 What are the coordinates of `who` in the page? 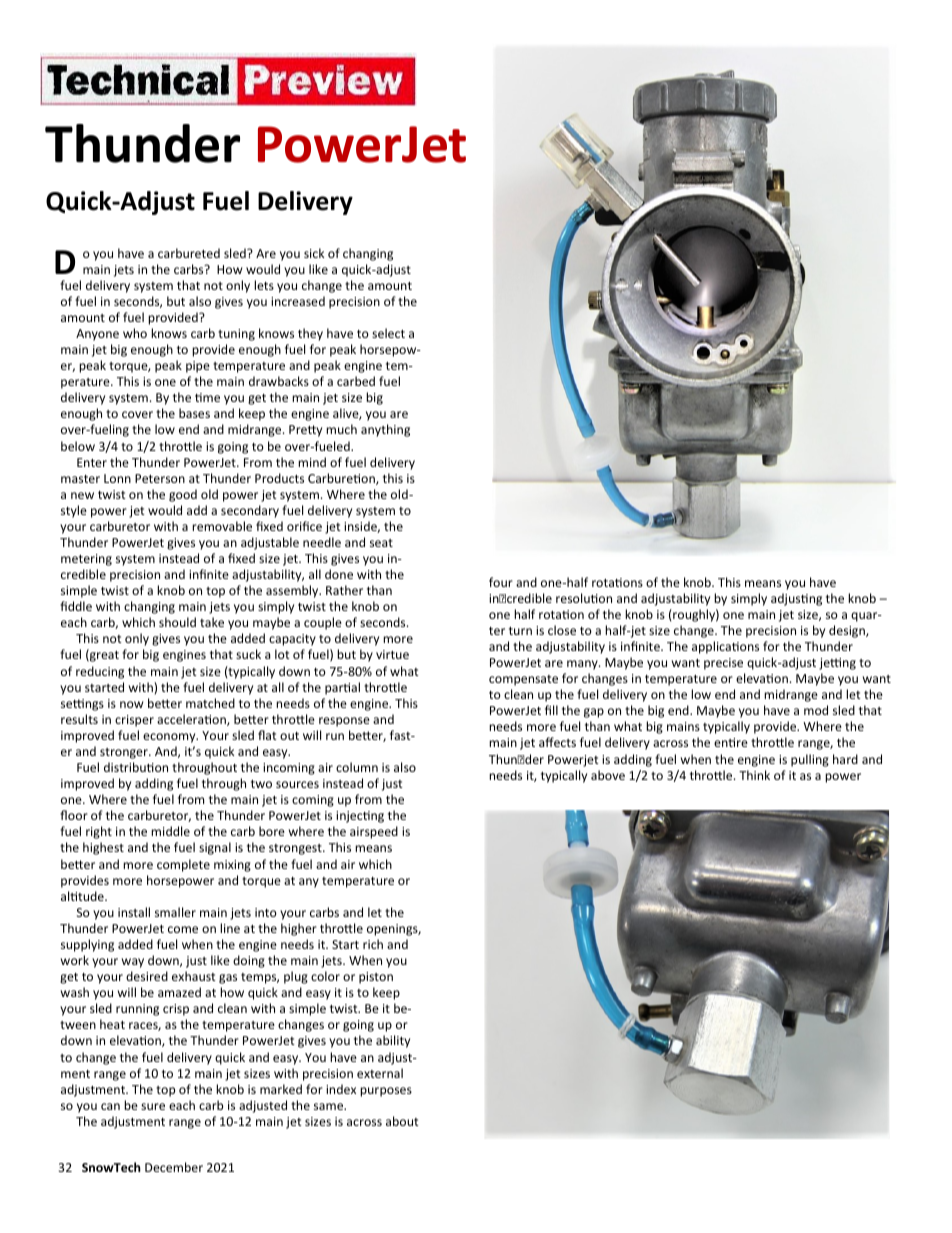 It's located at (135, 333).
